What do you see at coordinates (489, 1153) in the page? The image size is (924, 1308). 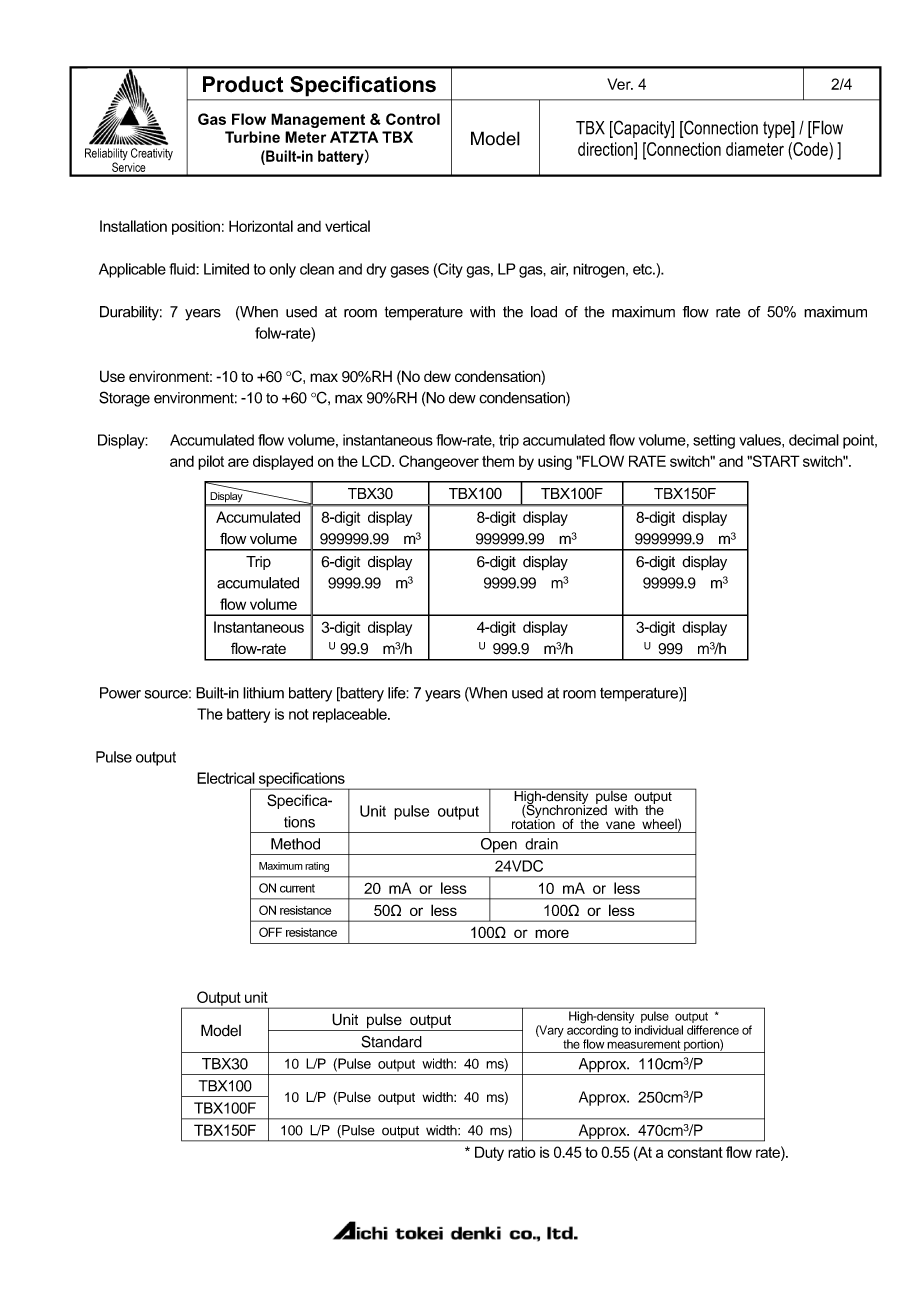 I see `Duty` at bounding box center [489, 1153].
